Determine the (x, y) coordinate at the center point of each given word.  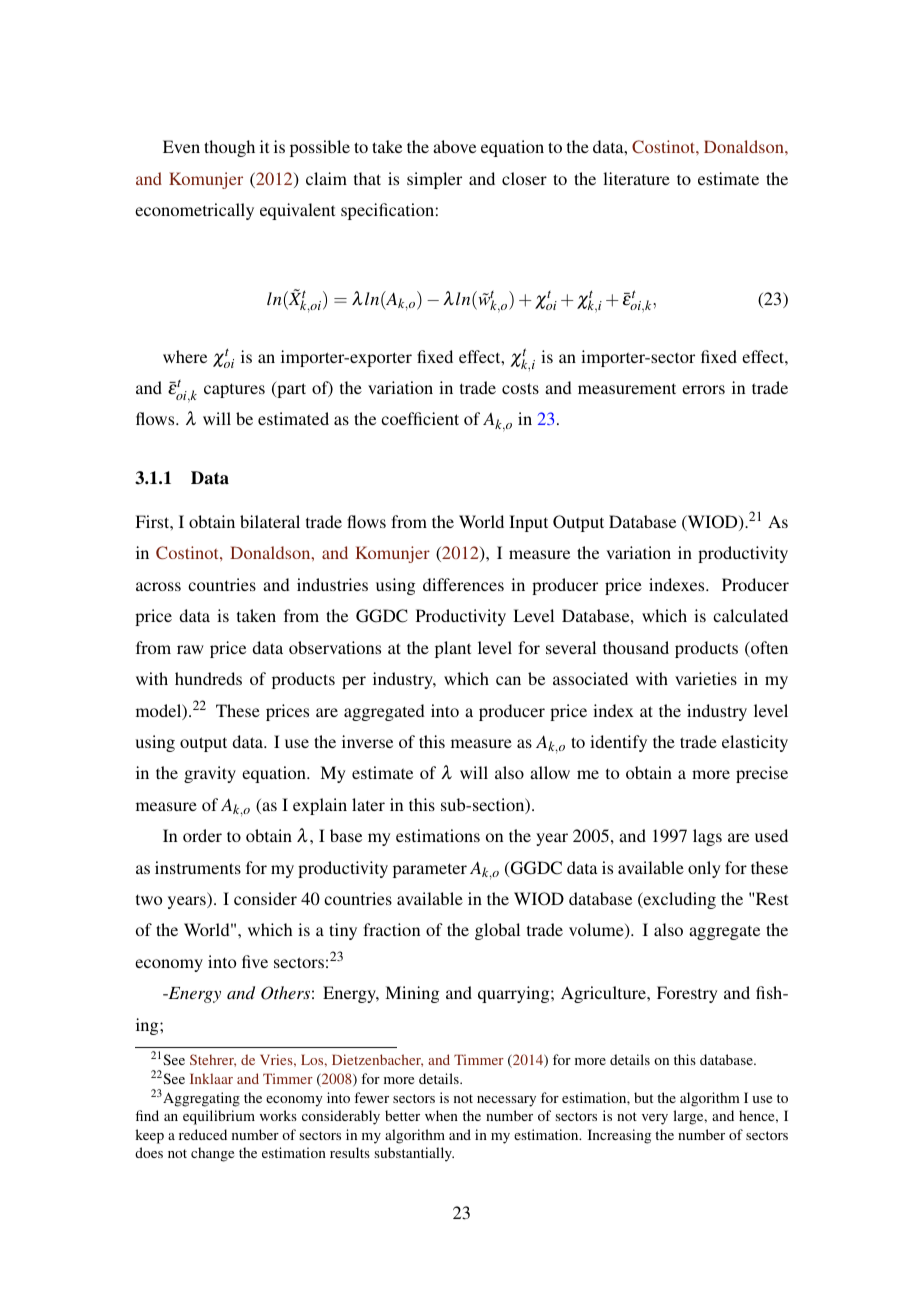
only (704, 869)
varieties (706, 678)
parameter (430, 870)
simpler (434, 180)
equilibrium (219, 1117)
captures (234, 390)
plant (453, 649)
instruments (198, 867)
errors (703, 389)
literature (636, 178)
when (441, 1115)
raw (190, 649)
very (655, 1119)
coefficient (420, 418)
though (229, 148)
